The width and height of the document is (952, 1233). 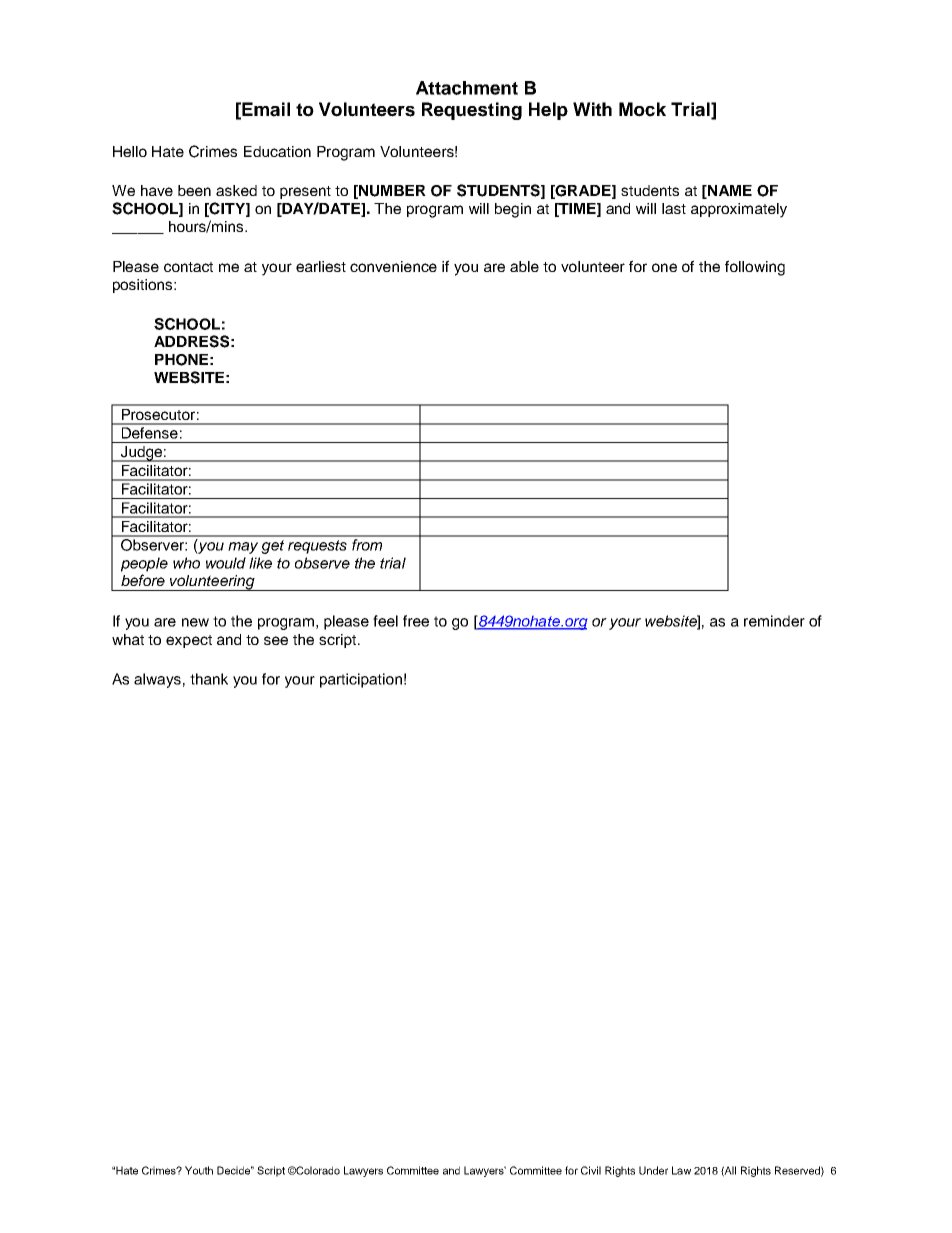 I want to click on Requesting, so click(x=472, y=111).
